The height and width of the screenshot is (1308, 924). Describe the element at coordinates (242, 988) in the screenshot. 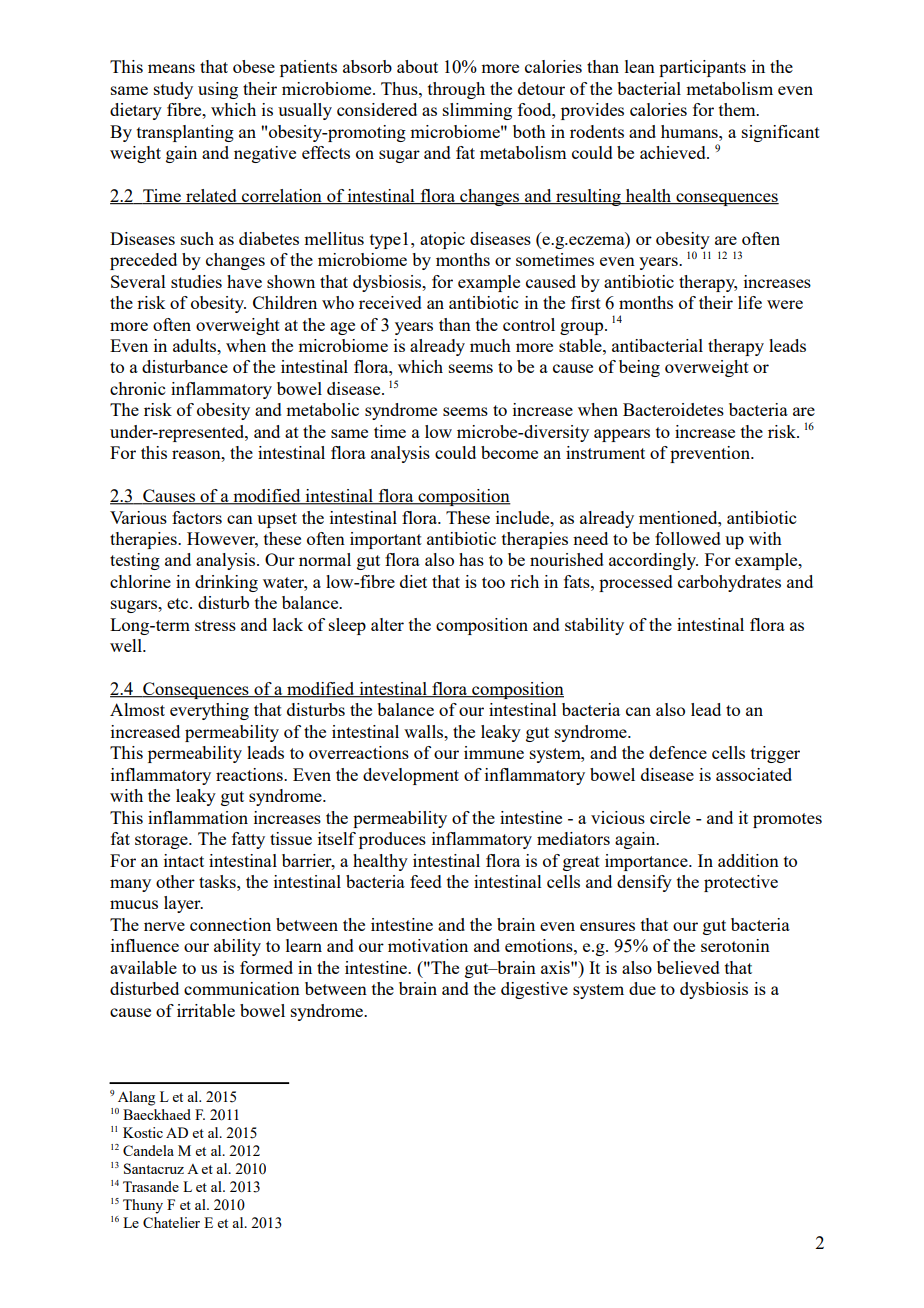

I see `communication` at that location.
